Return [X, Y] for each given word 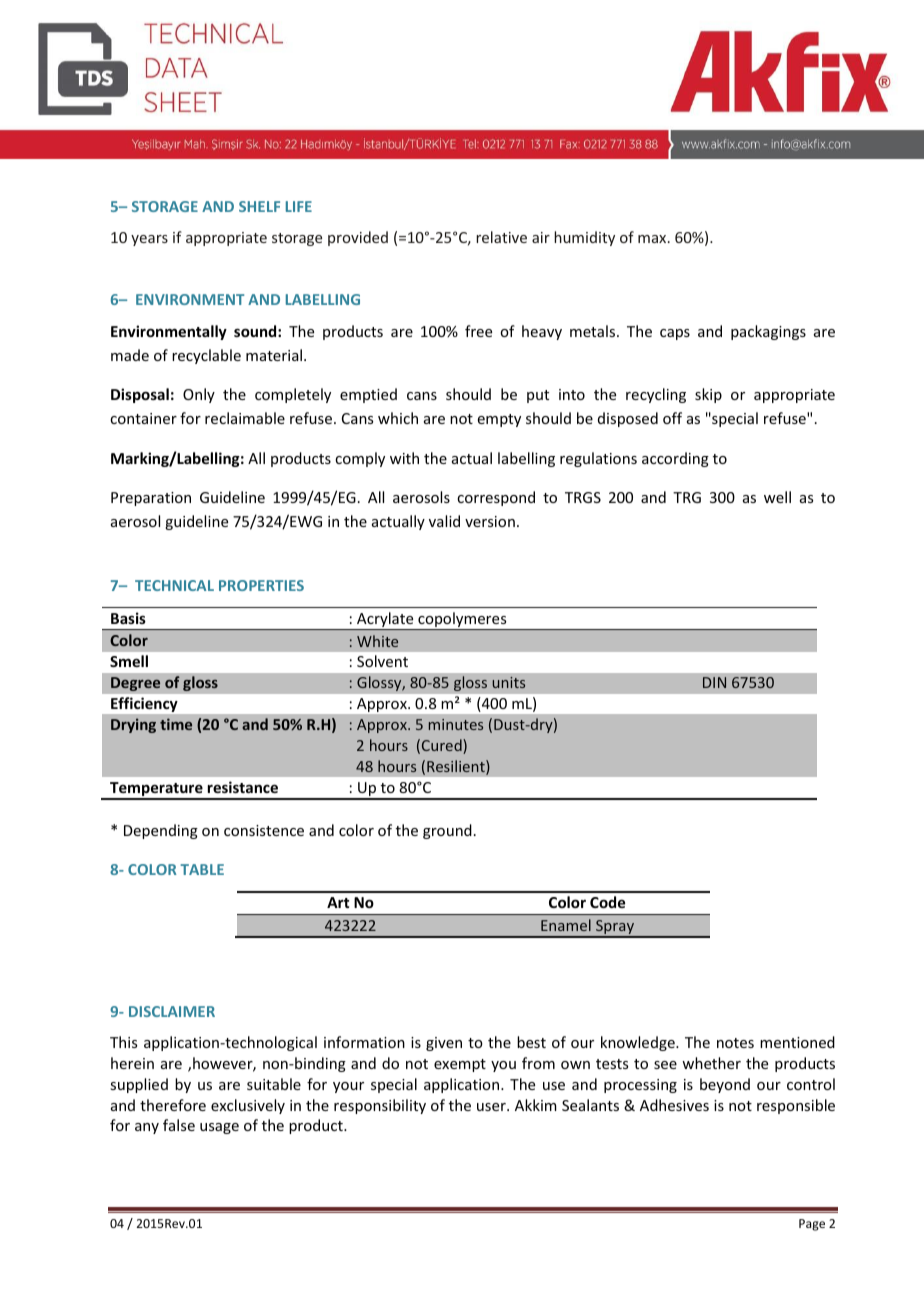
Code [607, 902]
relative [501, 237]
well [777, 497]
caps [675, 334]
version [490, 521]
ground [447, 831]
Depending [161, 831]
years [149, 240]
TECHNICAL [174, 585]
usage [219, 1128]
